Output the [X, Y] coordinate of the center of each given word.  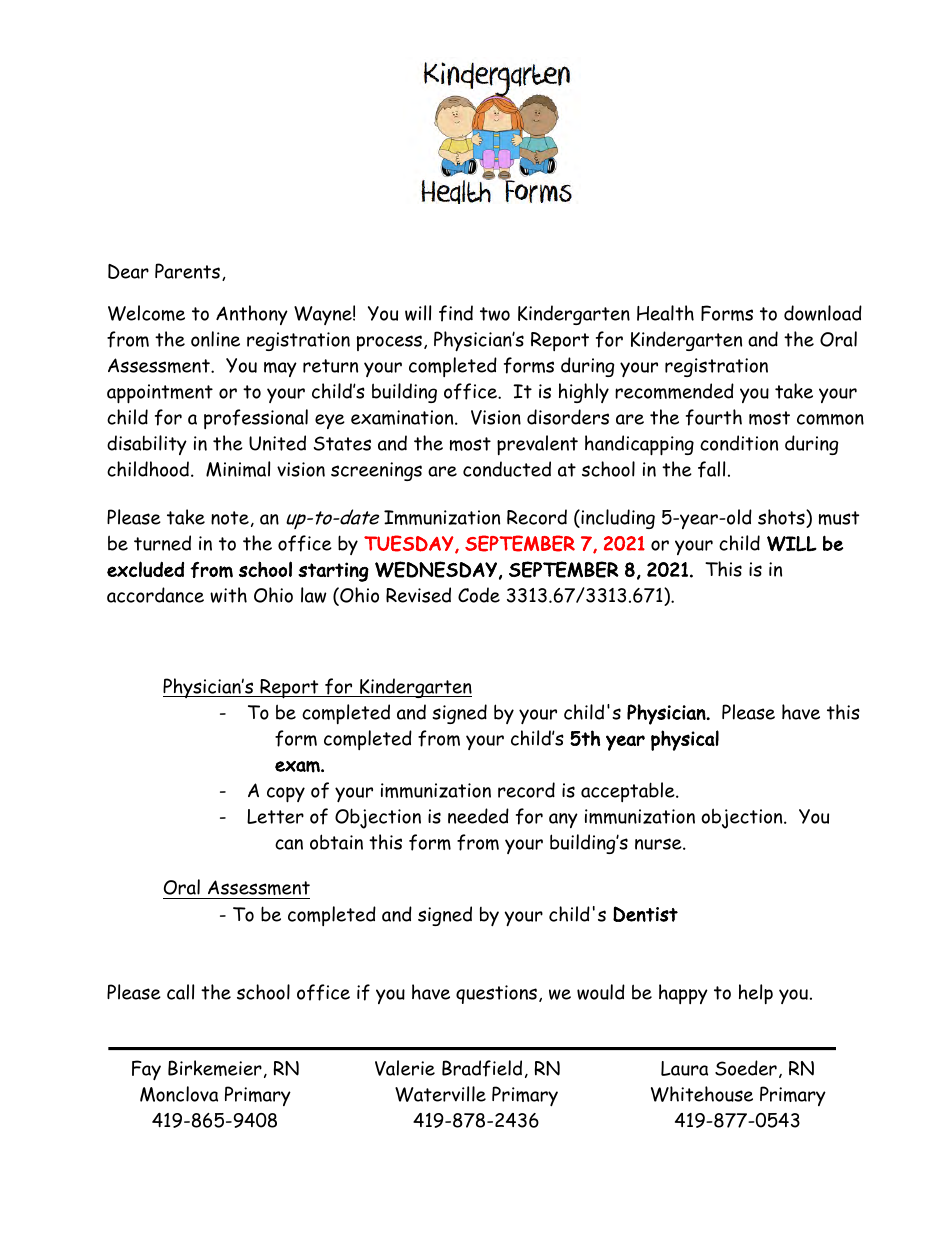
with [228, 595]
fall [711, 469]
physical [685, 740]
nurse [659, 844]
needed [478, 816]
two [495, 314]
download [823, 313]
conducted [507, 469]
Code [479, 595]
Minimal [238, 469]
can [289, 844]
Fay [146, 1070]
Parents [187, 271]
